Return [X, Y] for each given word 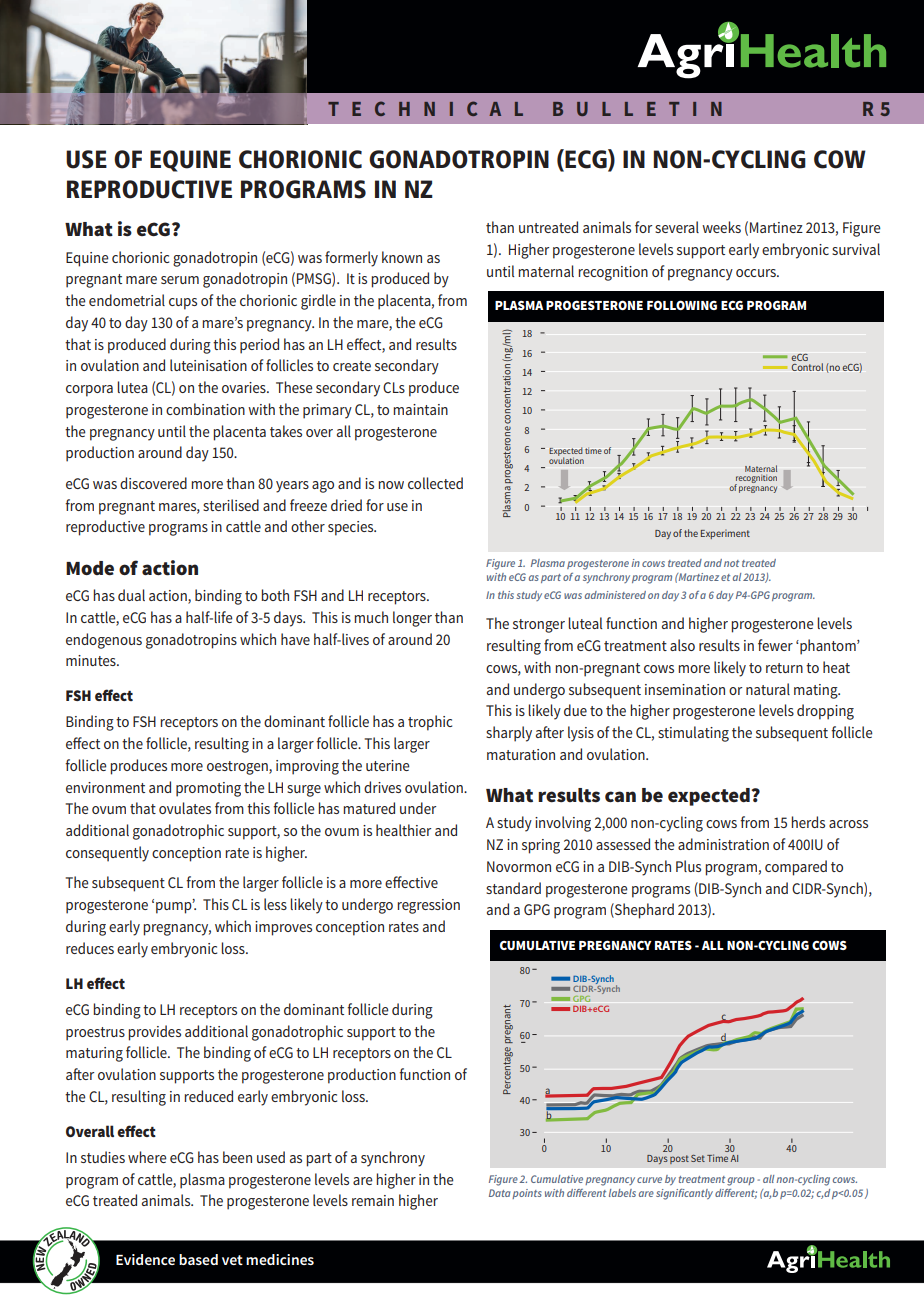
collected [435, 483]
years [292, 487]
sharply [509, 734]
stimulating [693, 734]
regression [428, 906]
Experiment [725, 534]
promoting [208, 789]
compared [796, 868]
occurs [757, 273]
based [198, 1259]
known [402, 257]
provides [154, 1033]
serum [180, 280]
